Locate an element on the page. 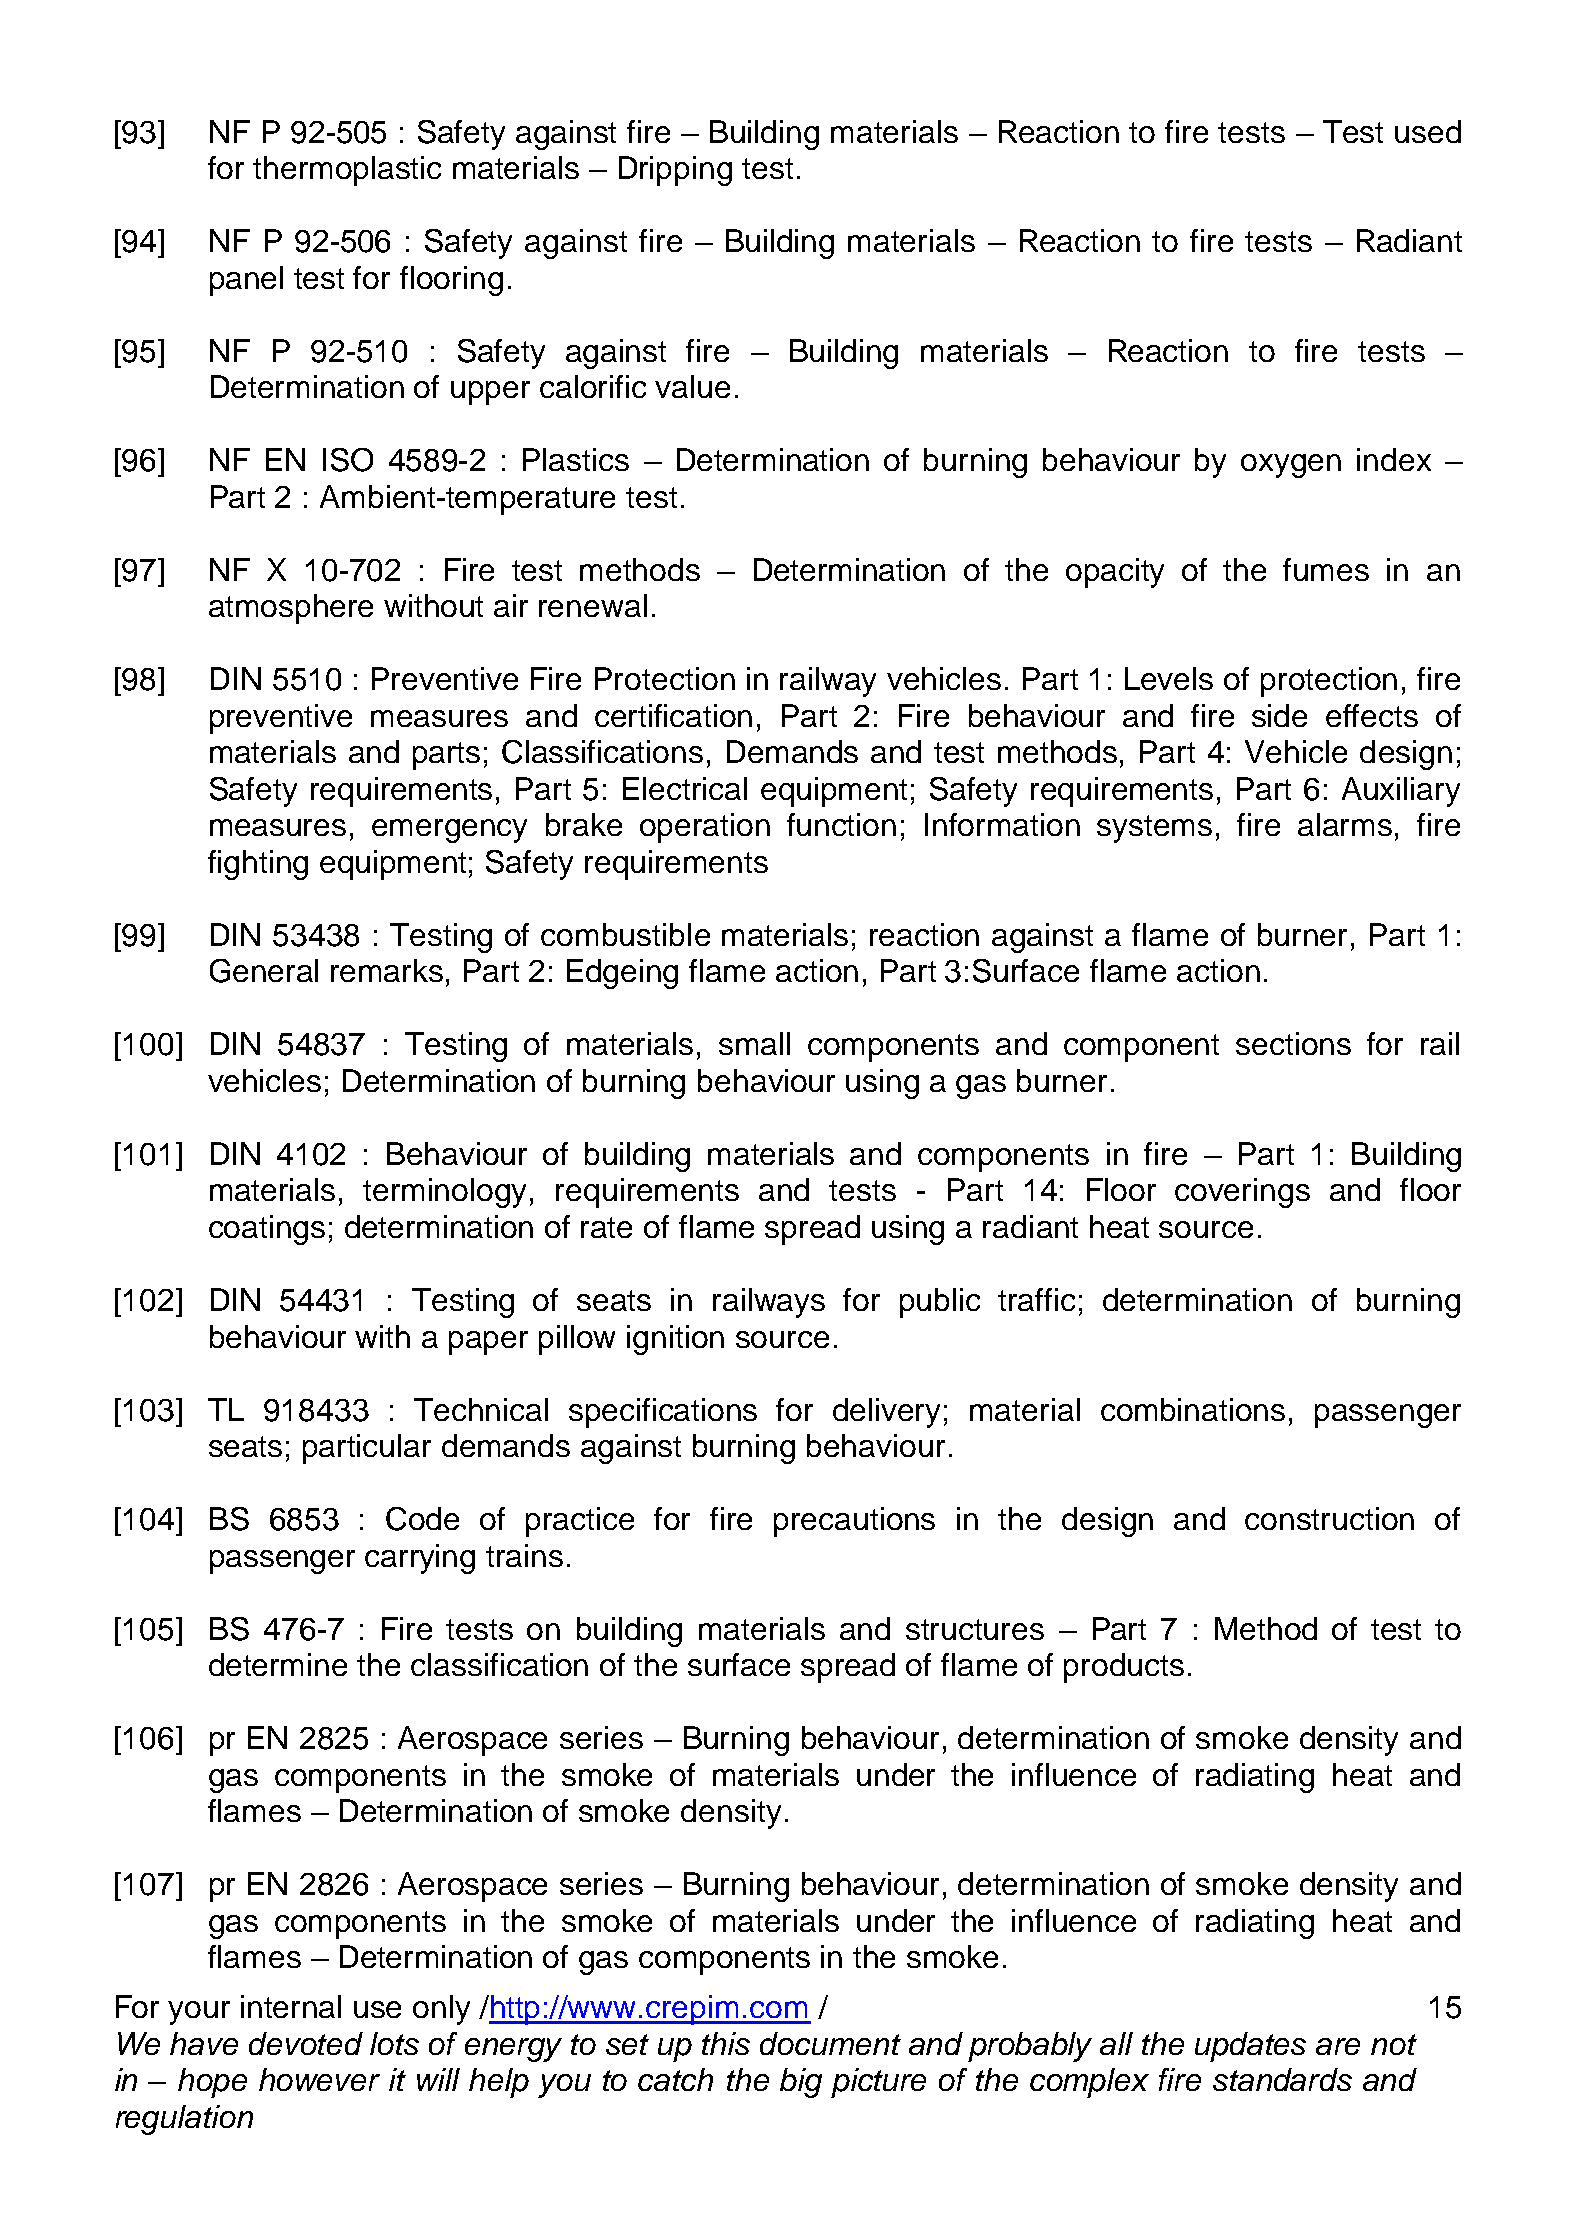  Dripping is located at coordinates (675, 171).
